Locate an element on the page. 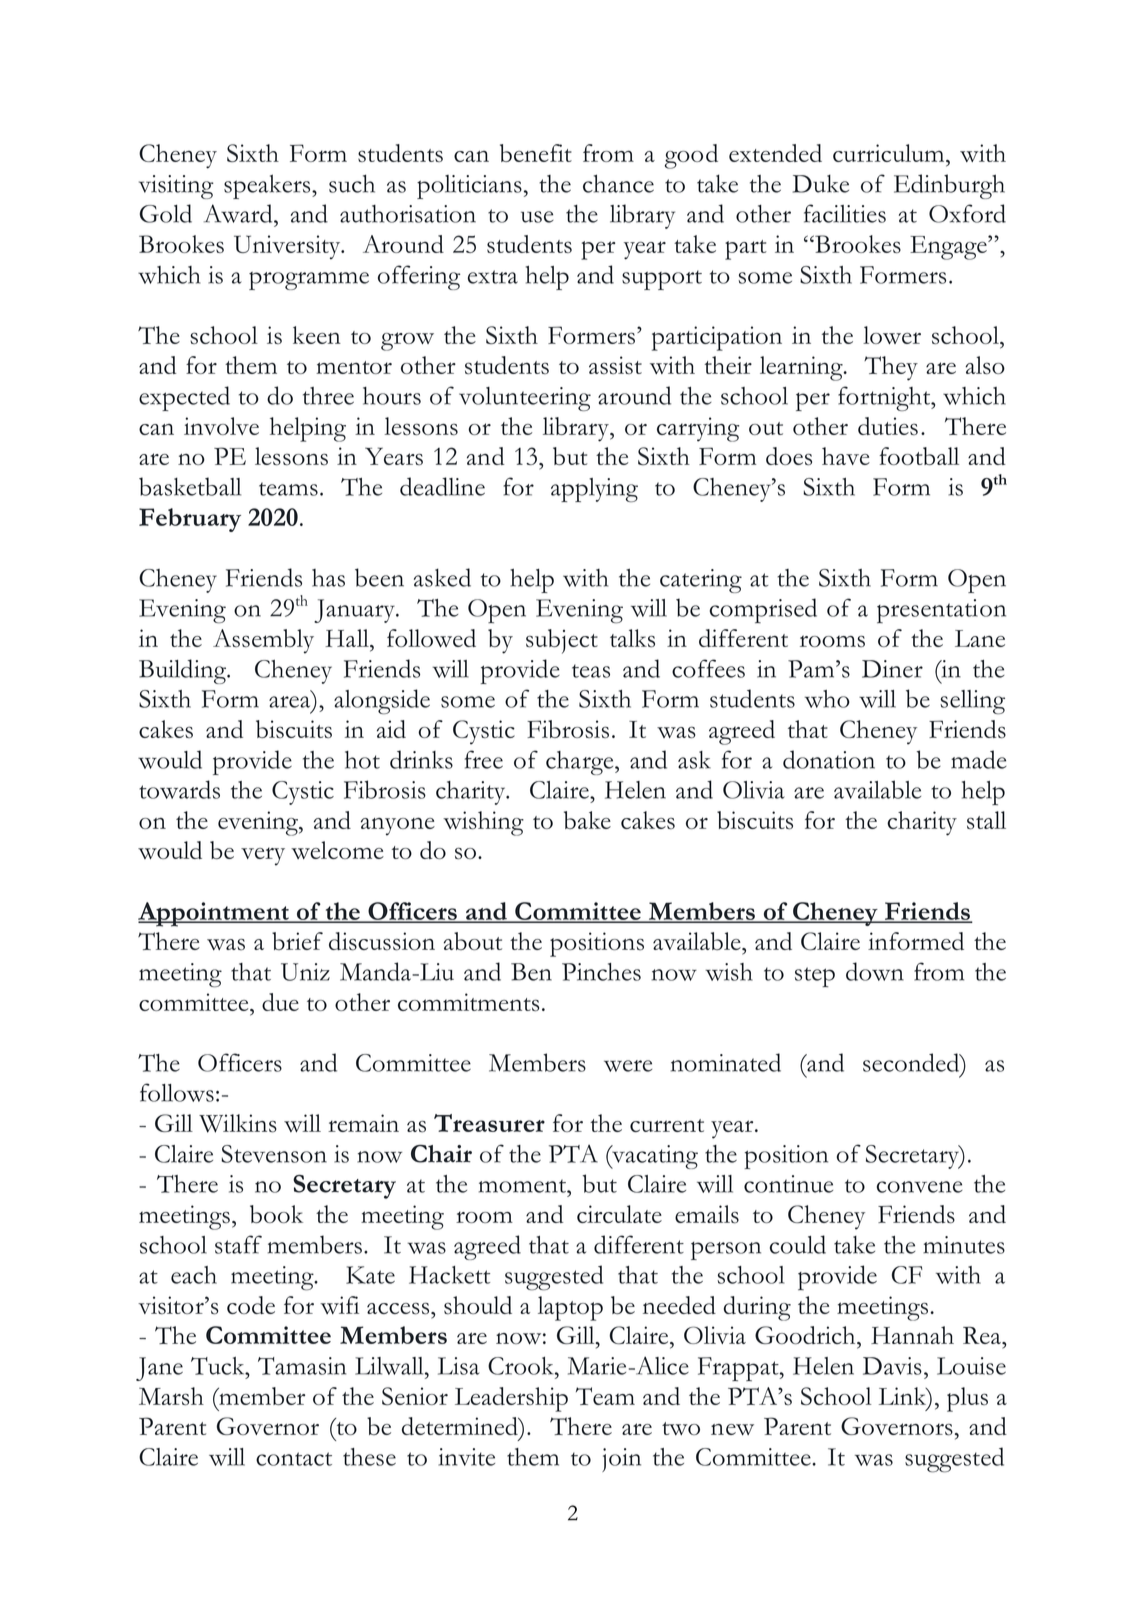 This image has width=1145, height=1620. volunteering is located at coordinates (525, 399).
